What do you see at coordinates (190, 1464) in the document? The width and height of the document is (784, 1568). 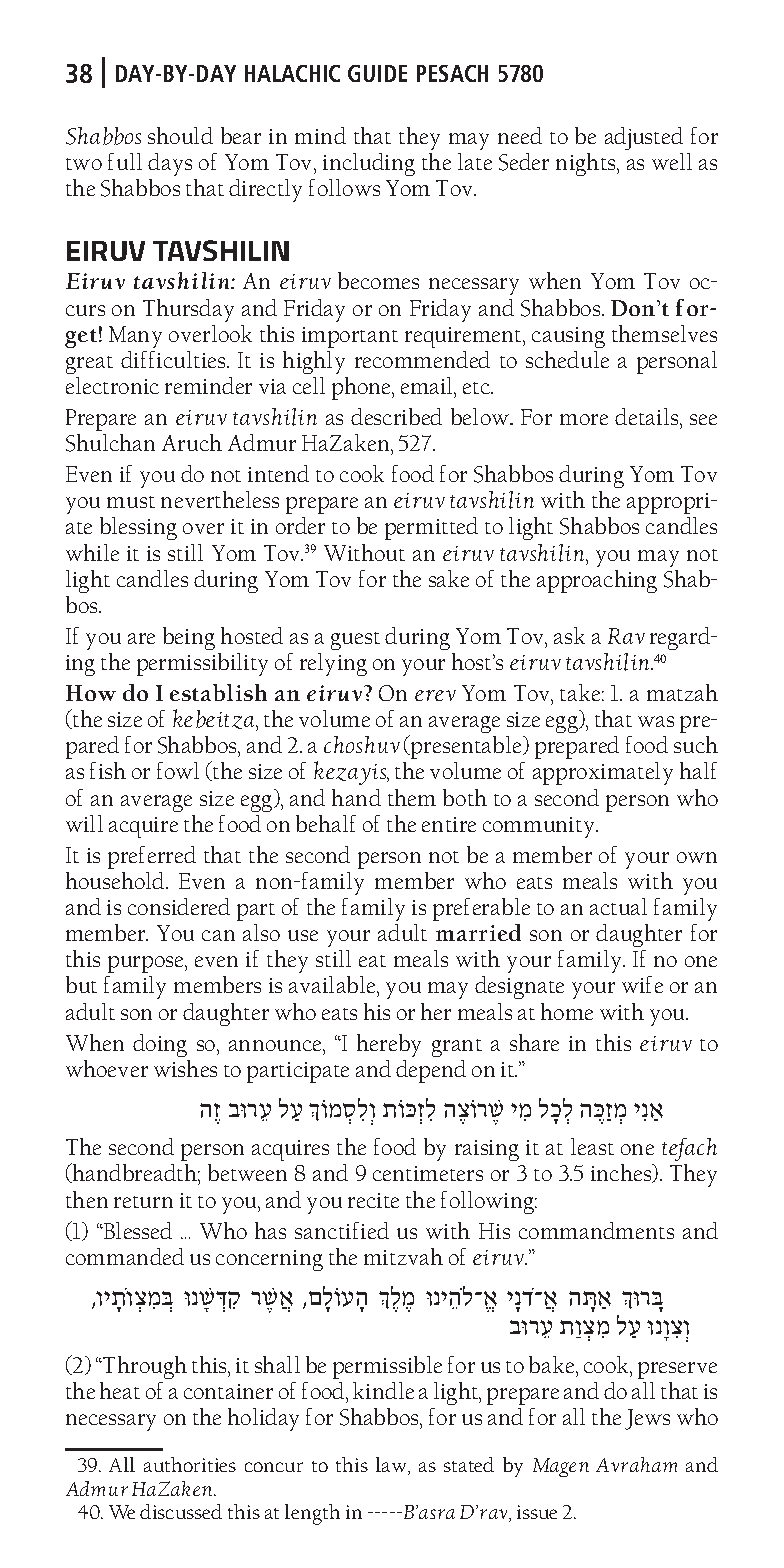 I see `authorities` at bounding box center [190, 1464].
